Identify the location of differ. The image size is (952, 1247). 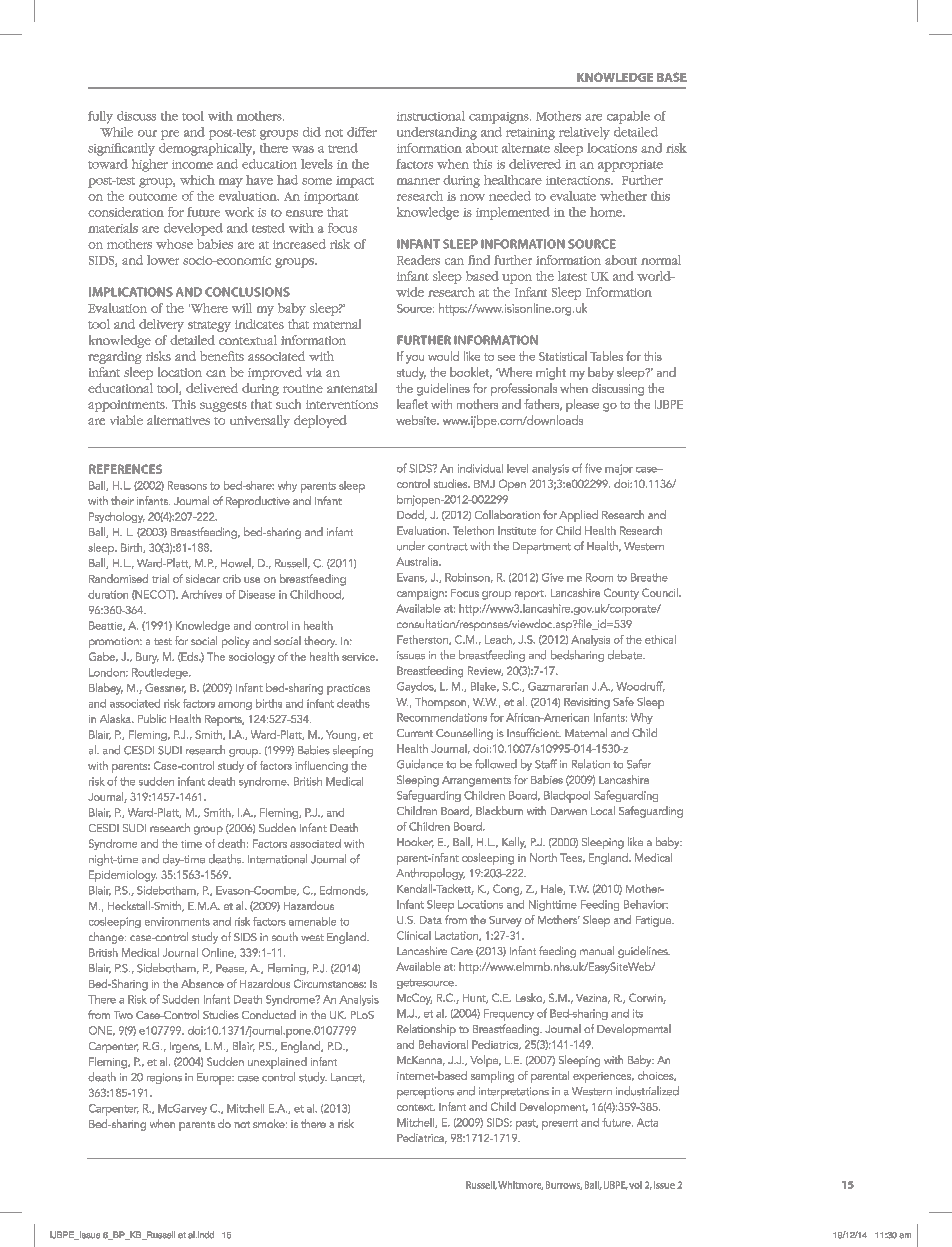
(362, 132).
